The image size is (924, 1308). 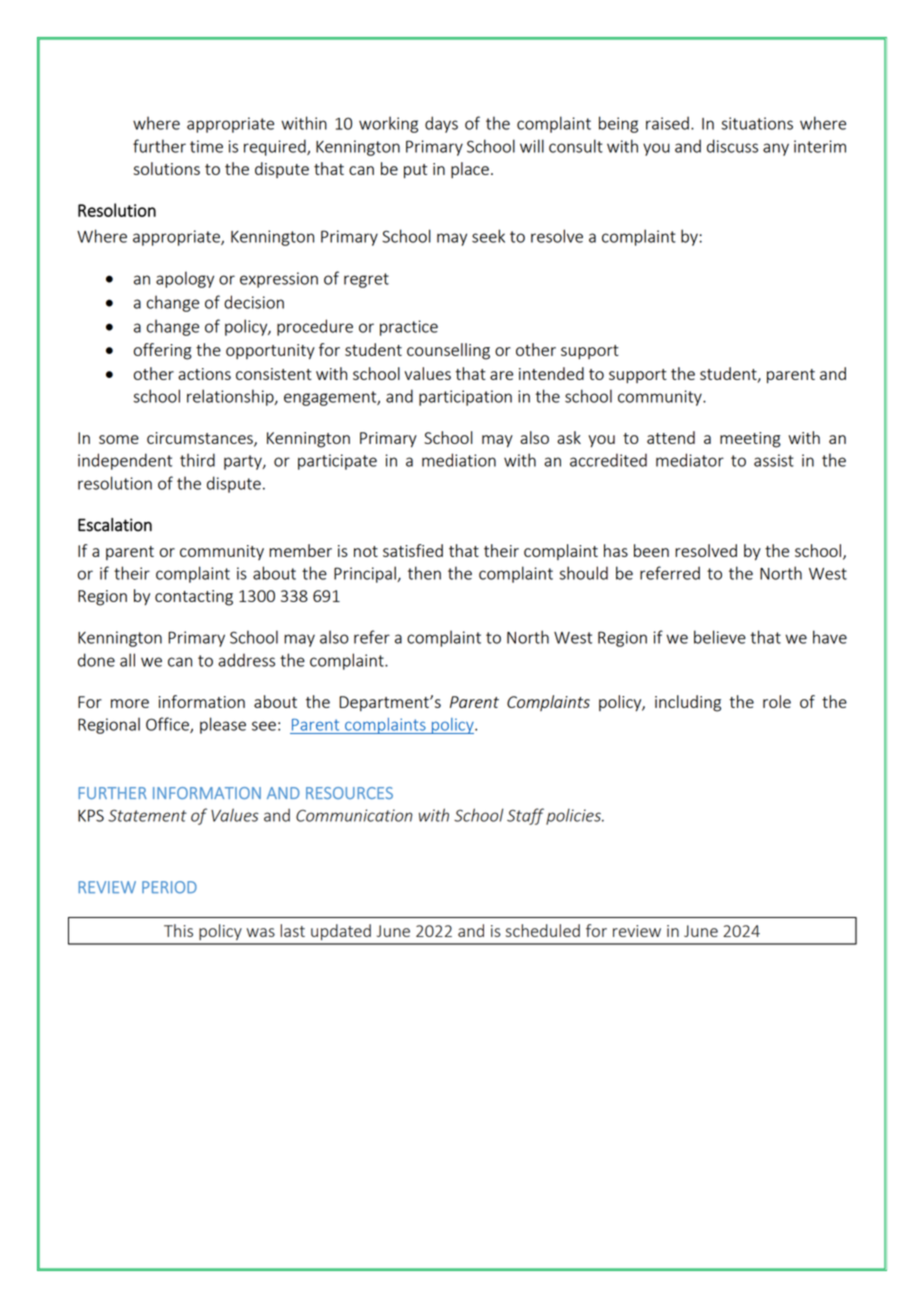 I want to click on believe, so click(x=720, y=637).
